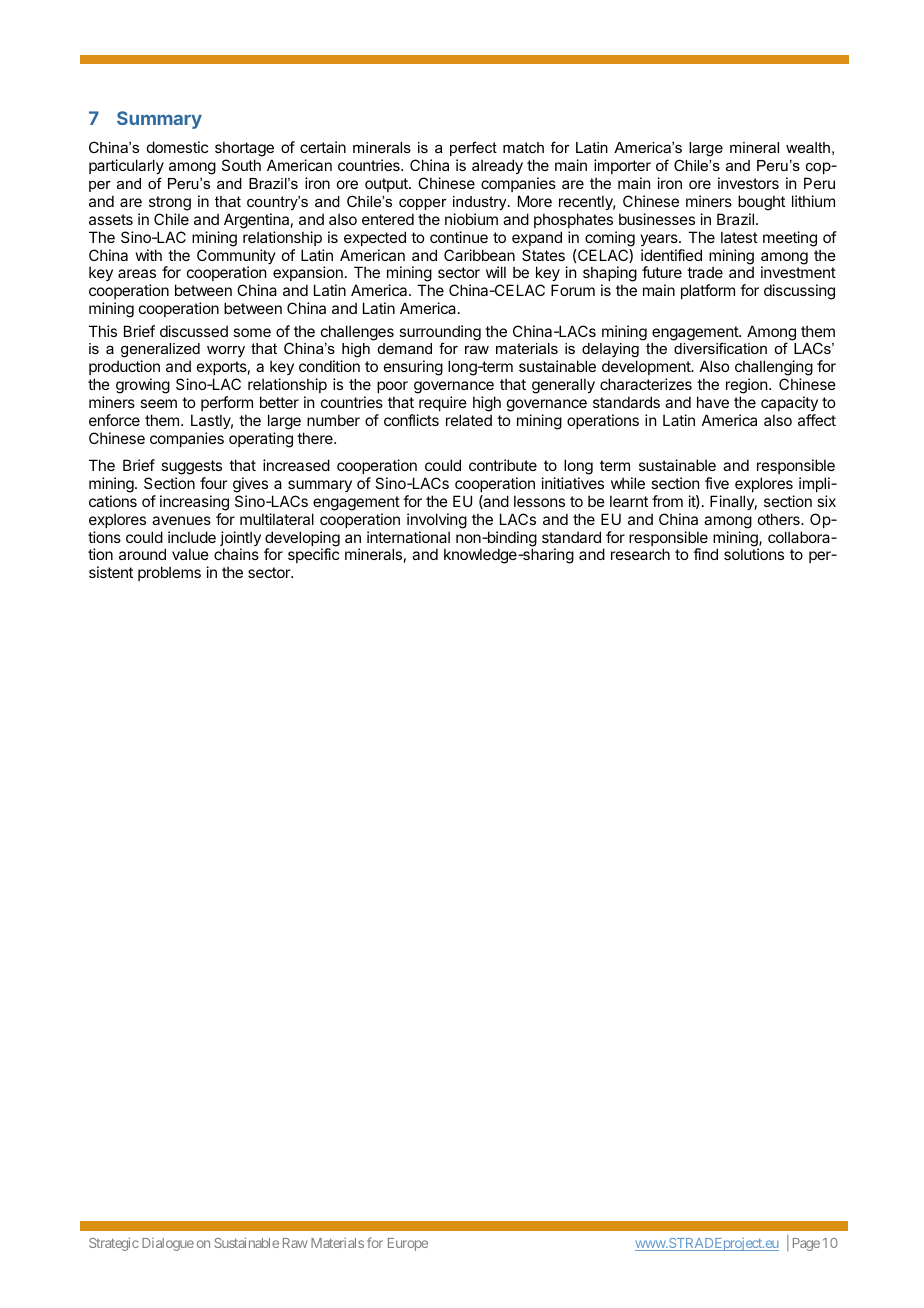 The image size is (924, 1308). What do you see at coordinates (114, 1244) in the screenshot?
I see `Strategic` at bounding box center [114, 1244].
